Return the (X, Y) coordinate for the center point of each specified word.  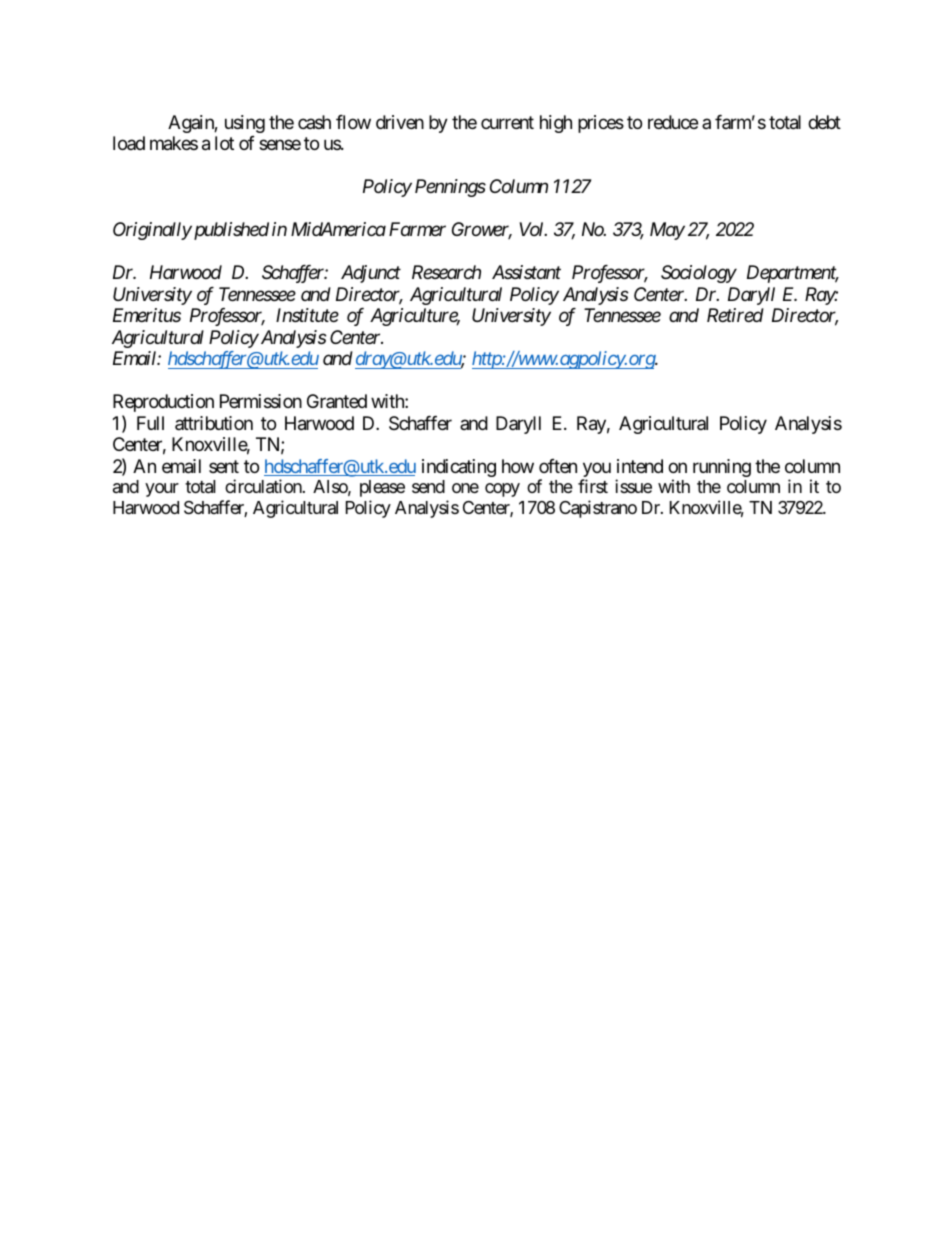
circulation (263, 486)
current (507, 122)
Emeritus (147, 315)
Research (446, 272)
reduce (673, 122)
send (428, 486)
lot (224, 143)
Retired (735, 315)
